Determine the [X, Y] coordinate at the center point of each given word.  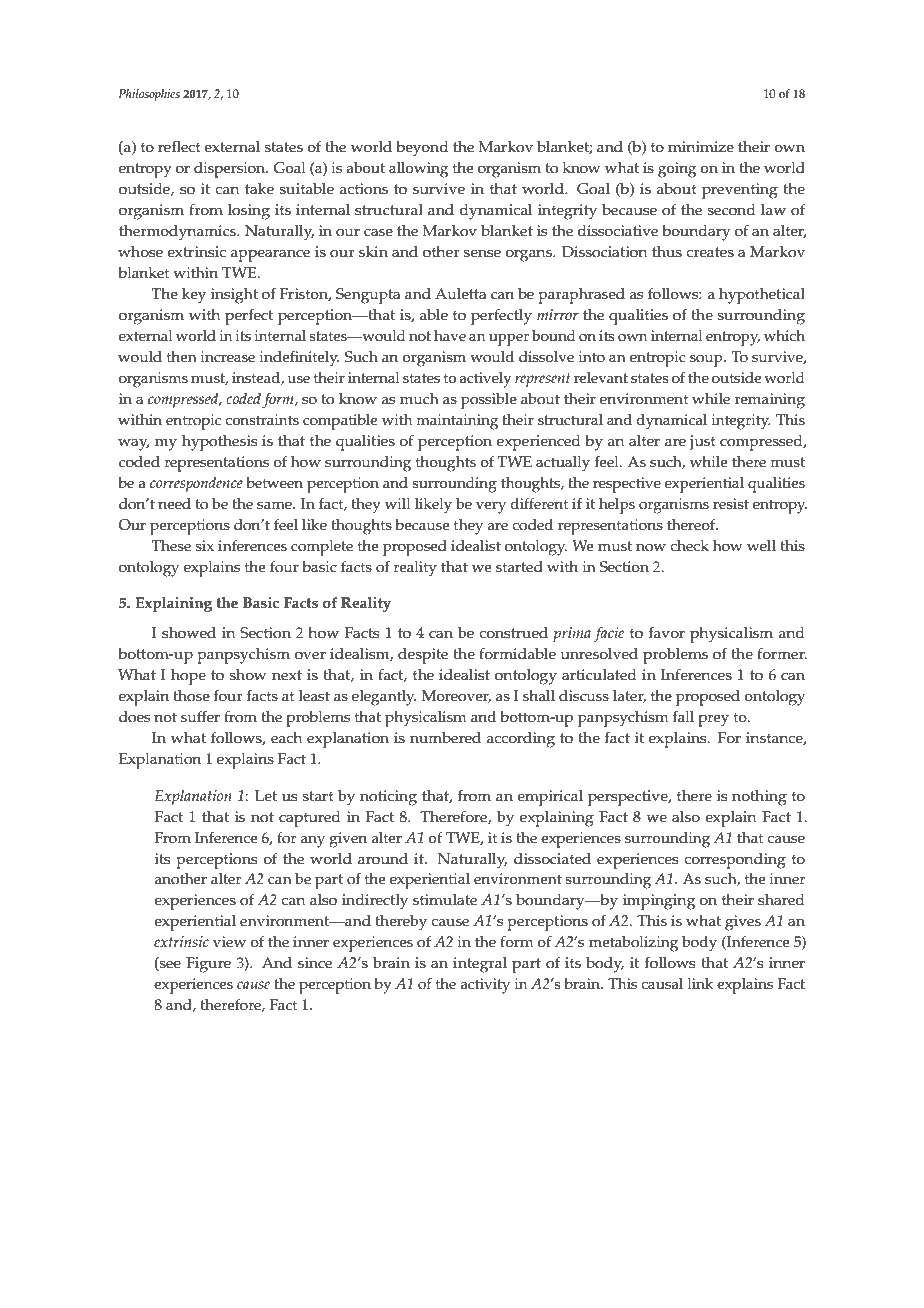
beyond [422, 149]
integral [480, 965]
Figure [208, 965]
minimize [701, 147]
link [701, 983]
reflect [179, 147]
